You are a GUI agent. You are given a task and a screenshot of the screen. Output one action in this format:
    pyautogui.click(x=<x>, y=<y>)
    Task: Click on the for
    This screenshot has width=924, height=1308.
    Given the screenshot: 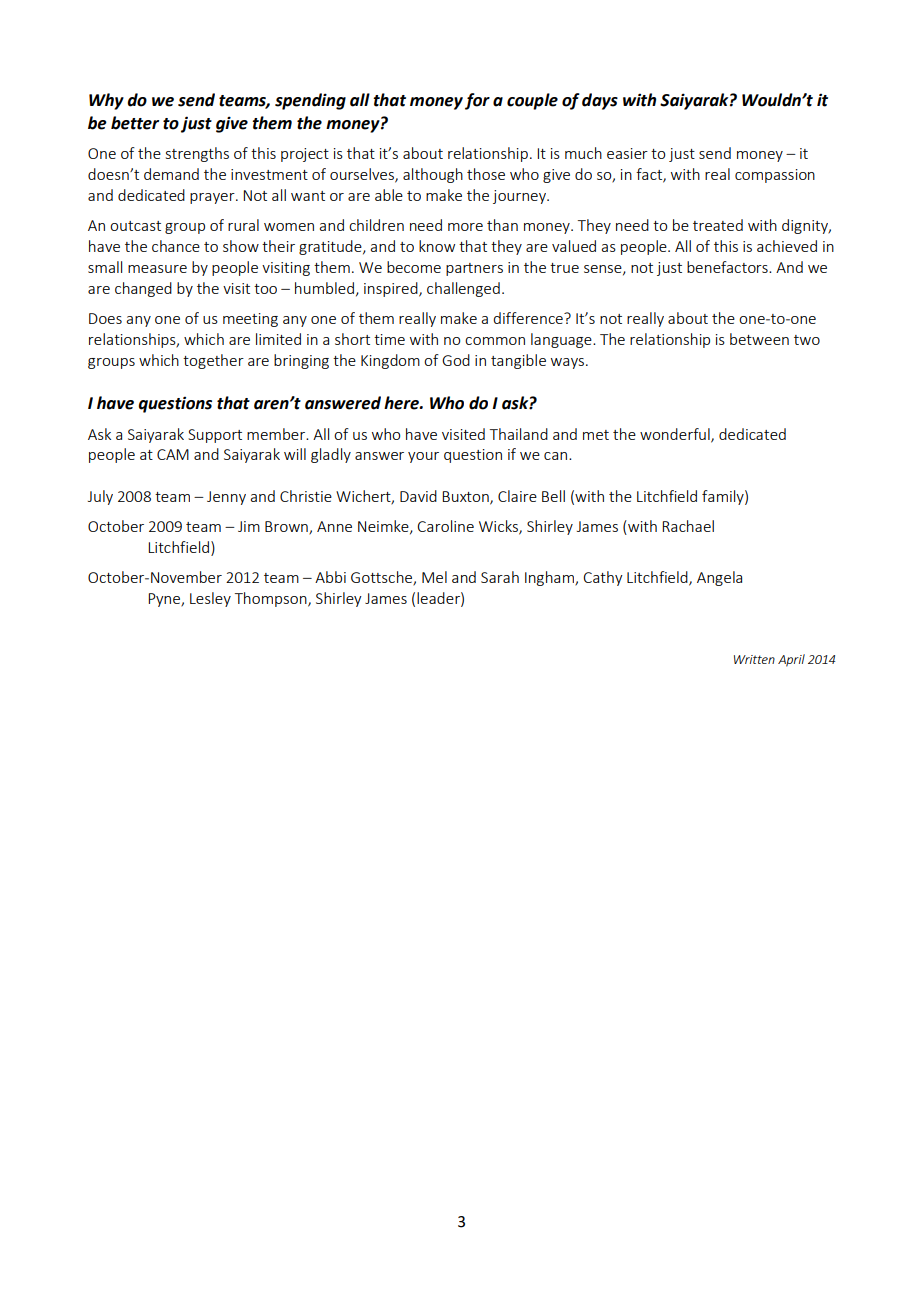 What is the action you would take?
    pyautogui.click(x=477, y=101)
